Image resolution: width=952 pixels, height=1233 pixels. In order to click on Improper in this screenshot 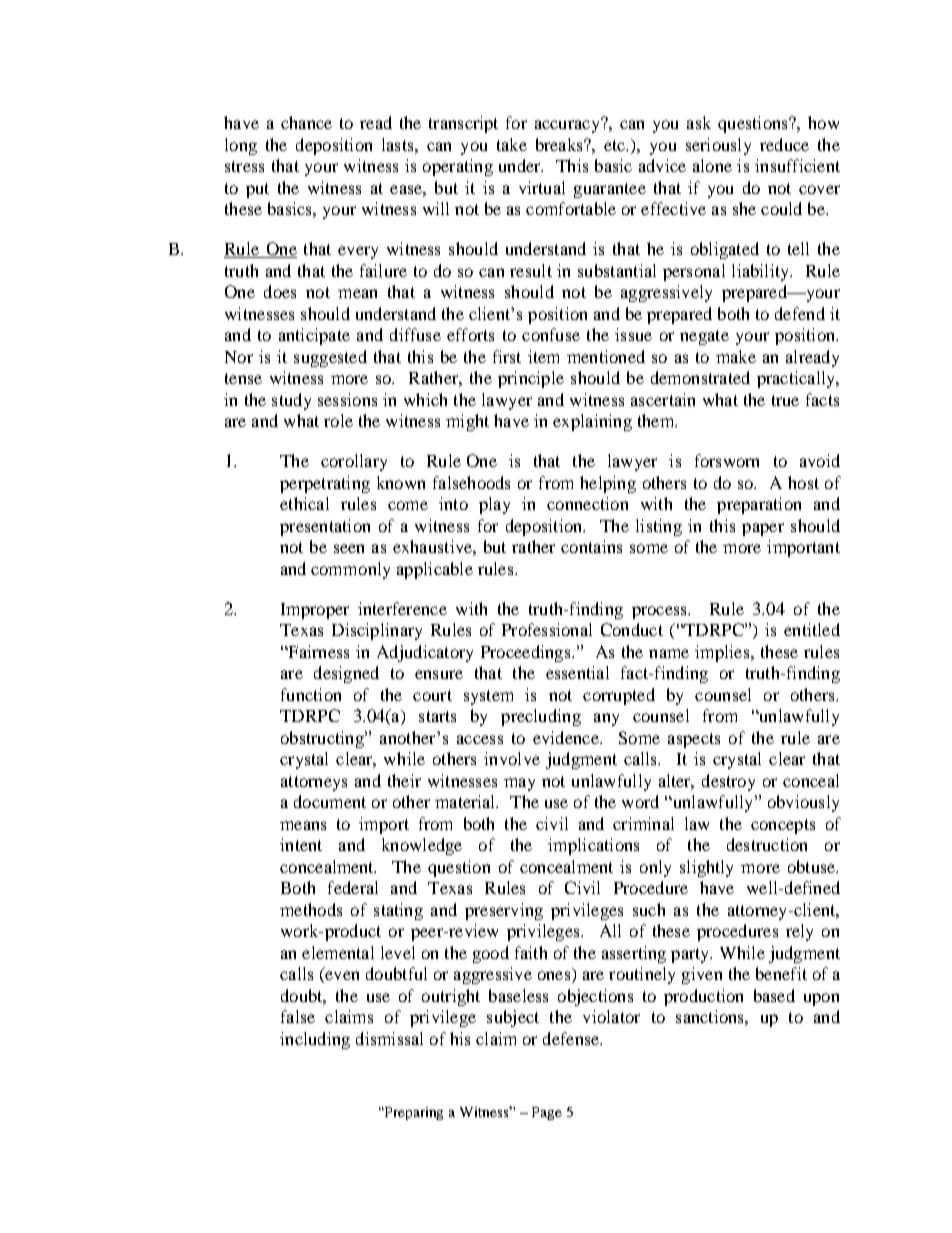, I will do `click(315, 611)`.
